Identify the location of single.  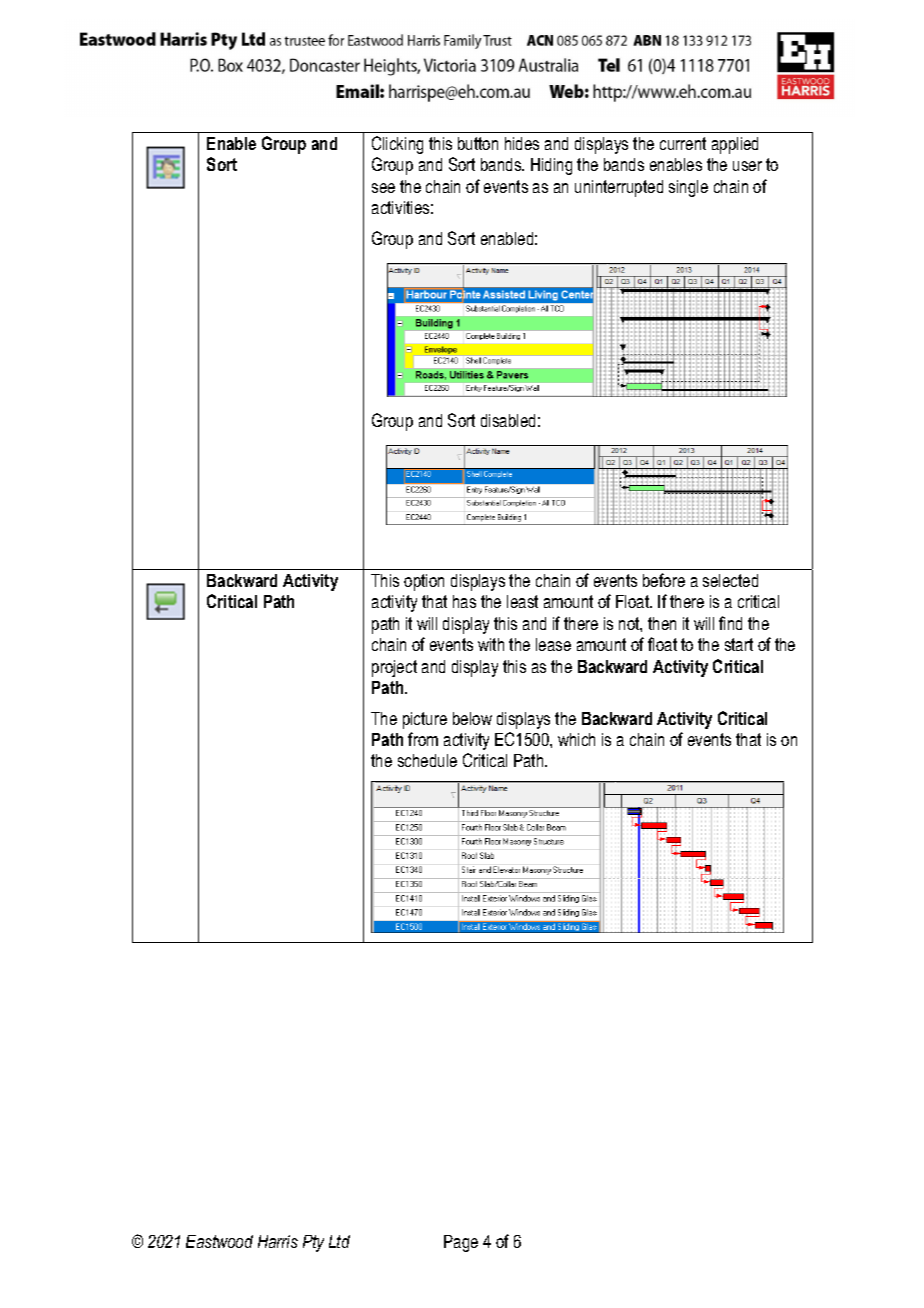
(688, 188).
